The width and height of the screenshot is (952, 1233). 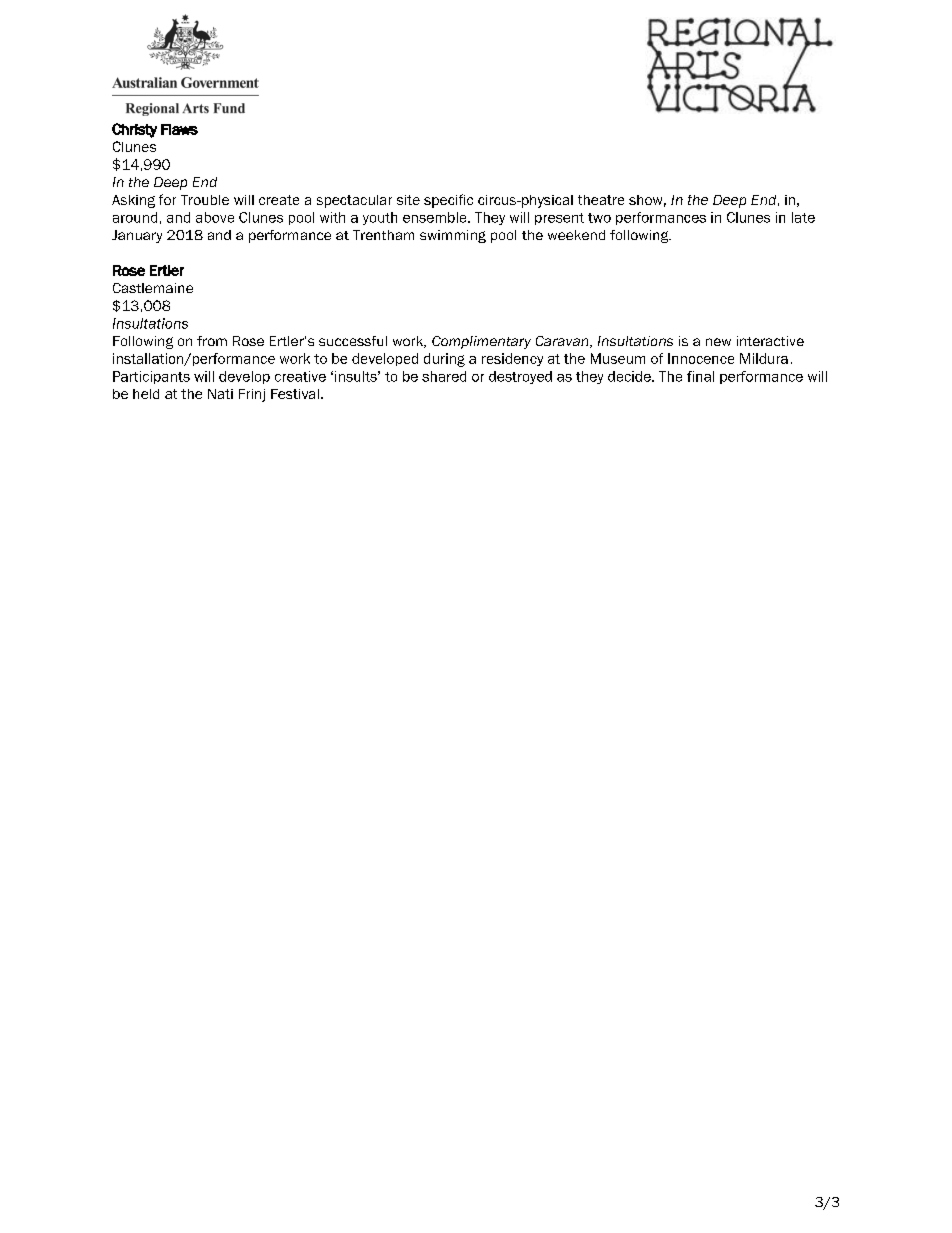 I want to click on theatre, so click(x=601, y=200).
